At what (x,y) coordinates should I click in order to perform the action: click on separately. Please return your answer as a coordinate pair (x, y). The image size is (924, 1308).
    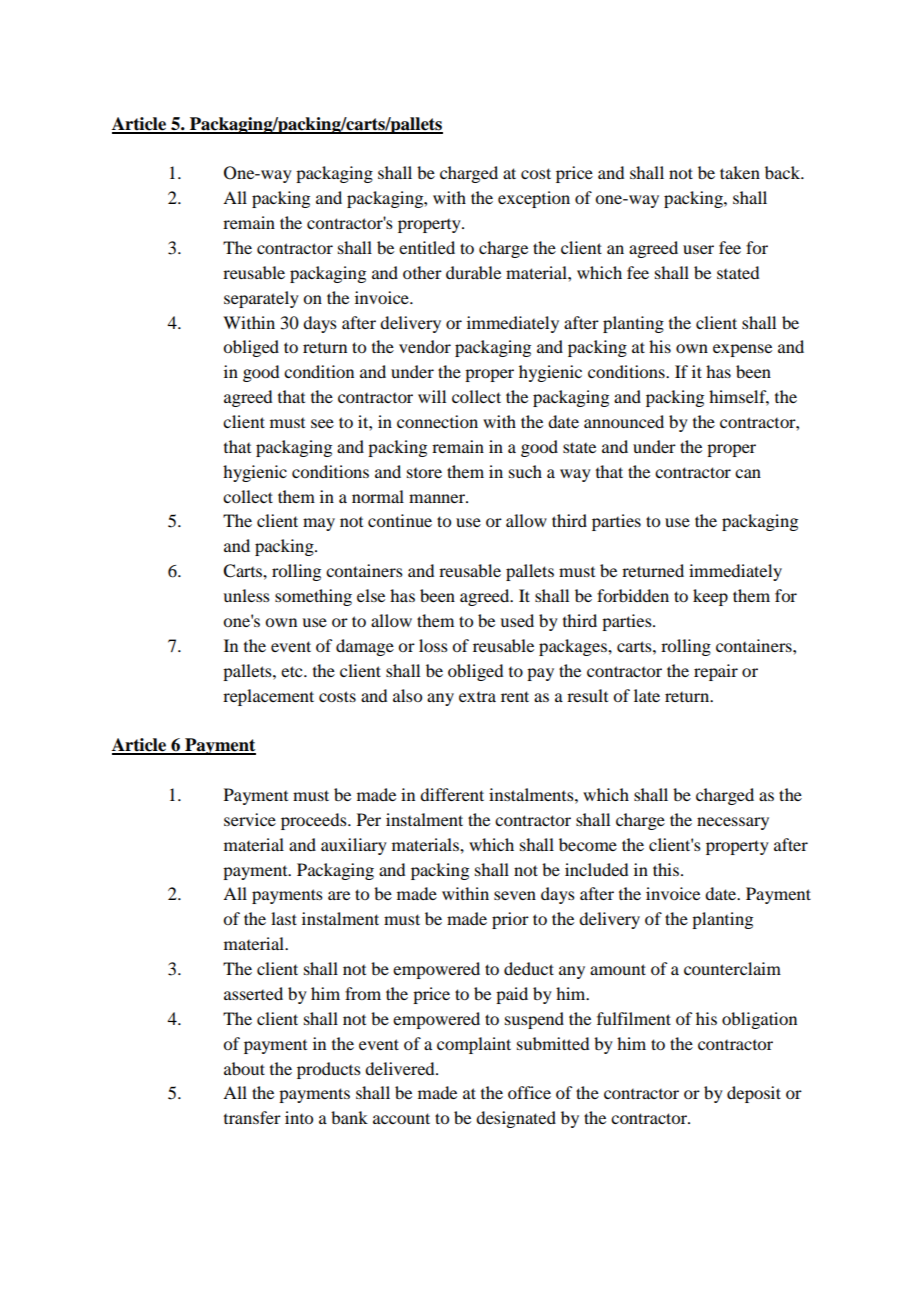
    Looking at the image, I should click on (261, 299).
